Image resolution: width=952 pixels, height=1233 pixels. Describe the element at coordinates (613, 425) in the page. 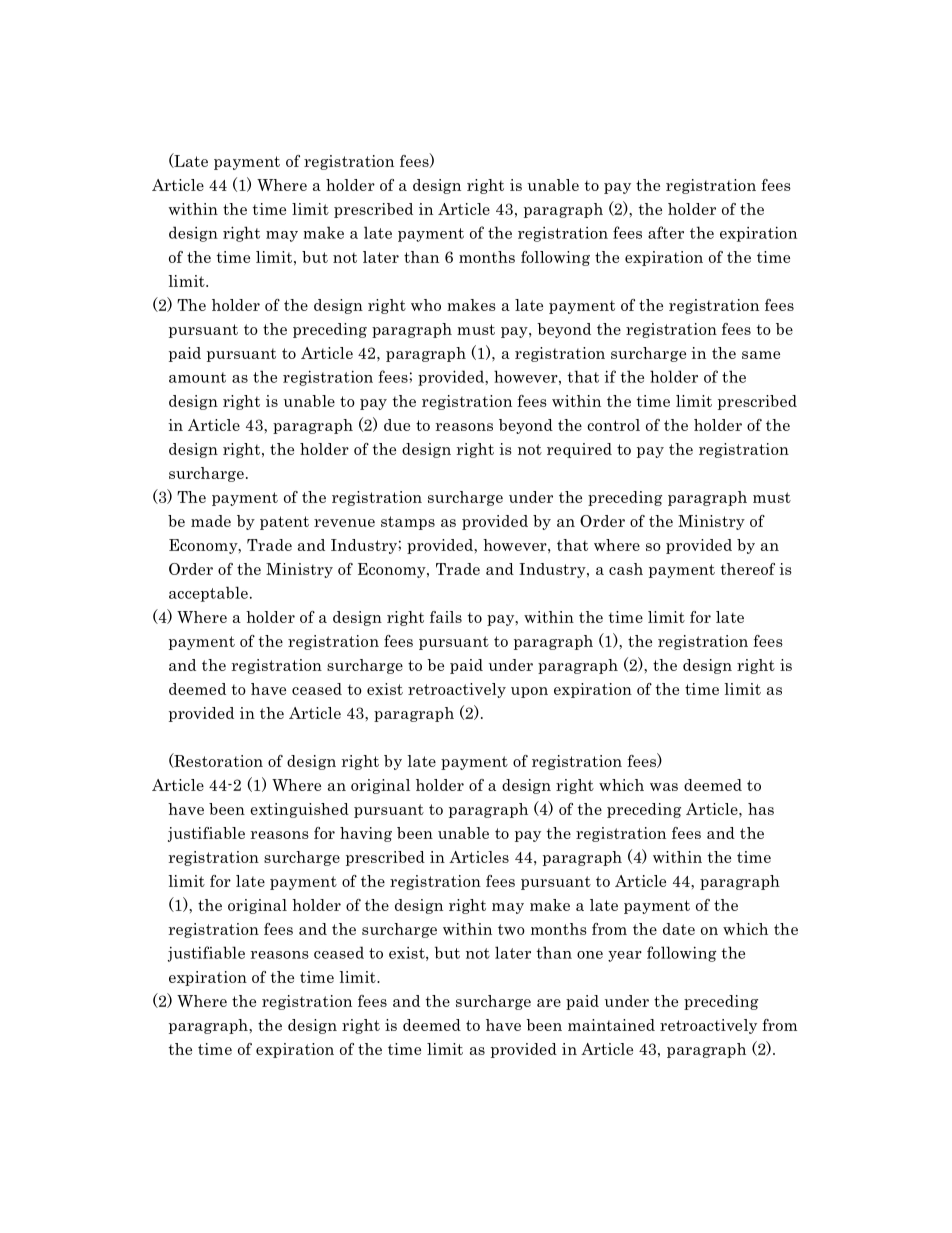

I see `control` at that location.
